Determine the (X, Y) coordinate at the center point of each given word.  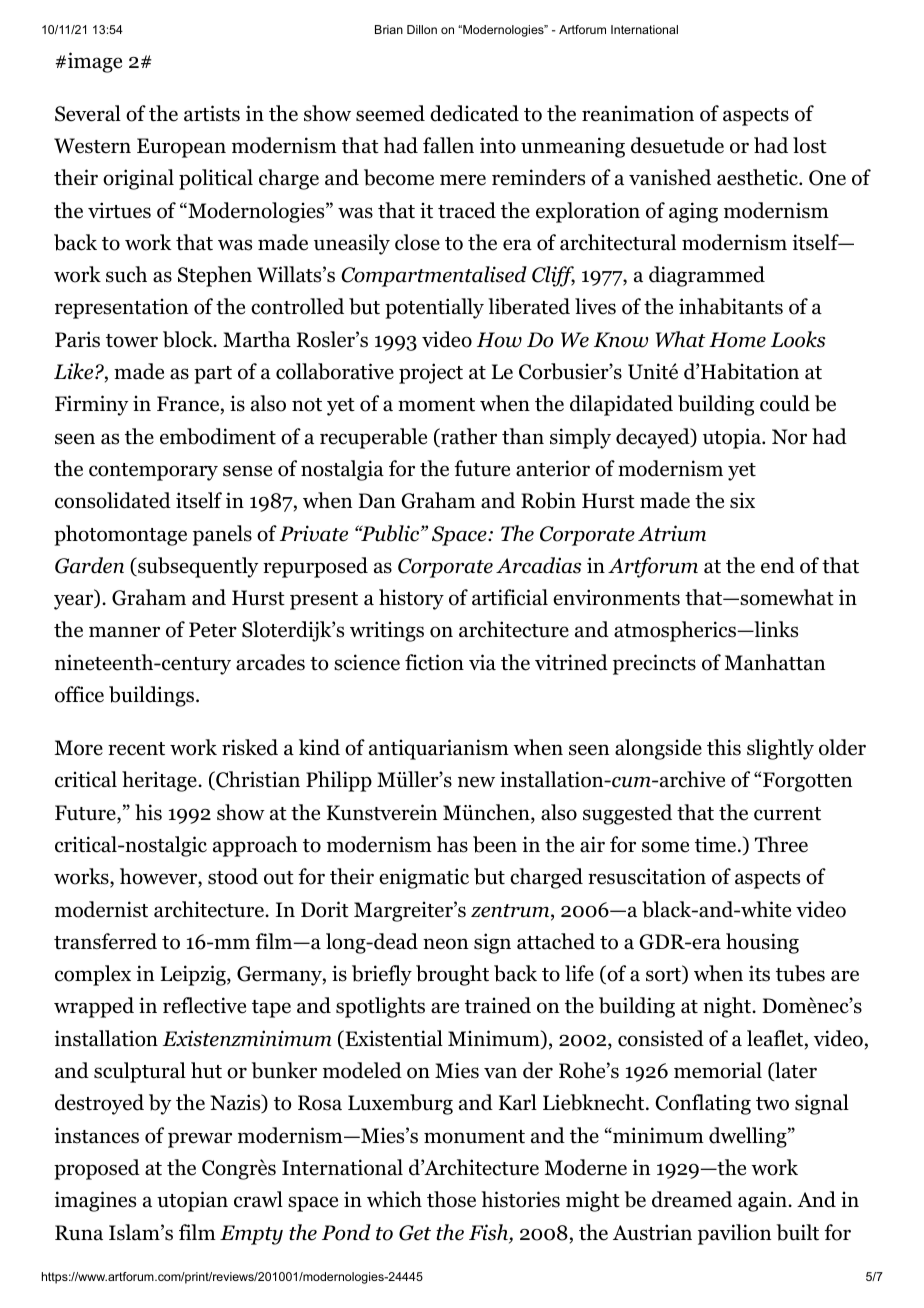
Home (737, 340)
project (431, 373)
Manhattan (775, 662)
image (95, 62)
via (482, 662)
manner (124, 632)
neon (445, 944)
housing (762, 943)
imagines (95, 1201)
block (189, 339)
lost (810, 145)
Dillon (422, 29)
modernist (101, 909)
